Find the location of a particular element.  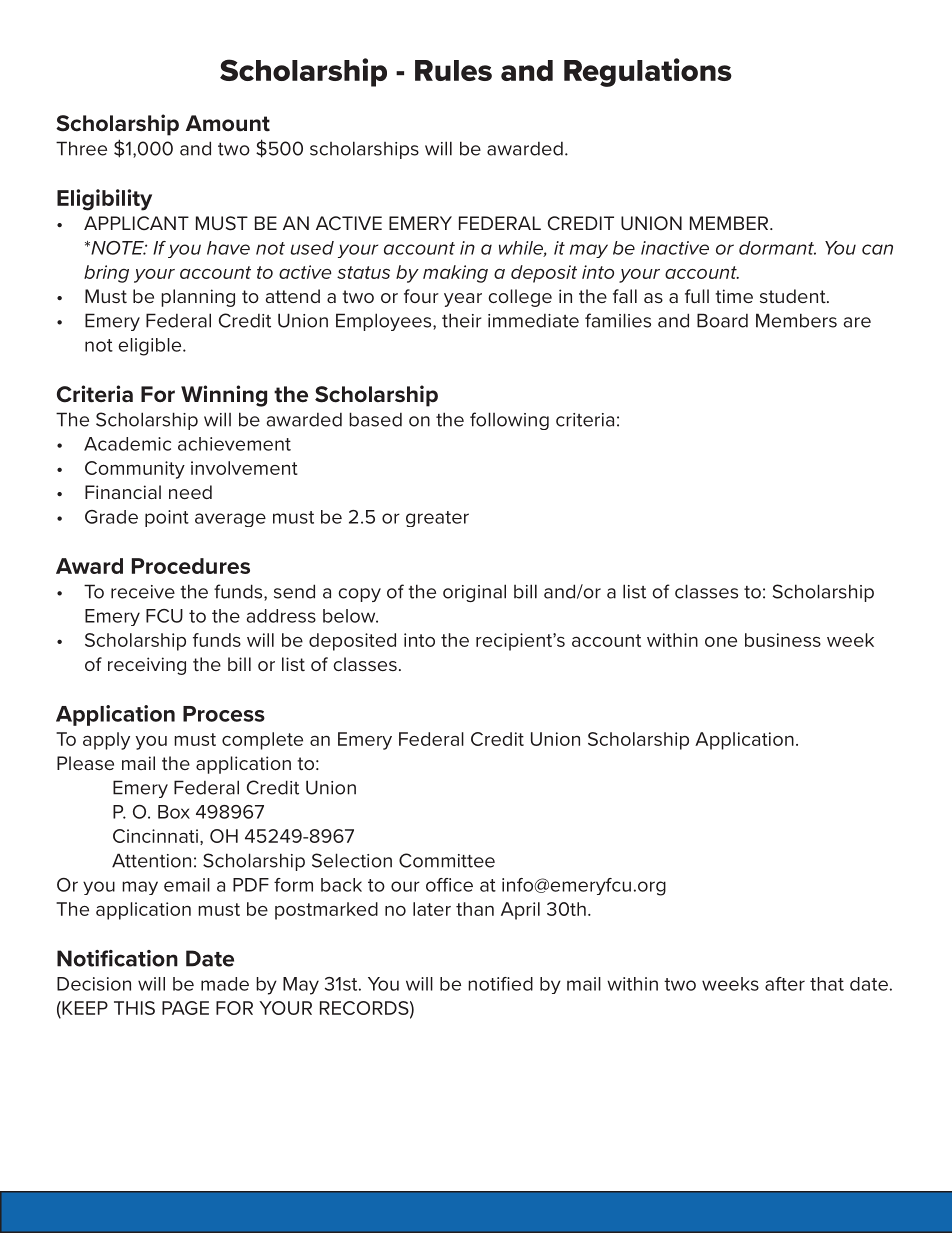

PAGE is located at coordinates (185, 1008).
